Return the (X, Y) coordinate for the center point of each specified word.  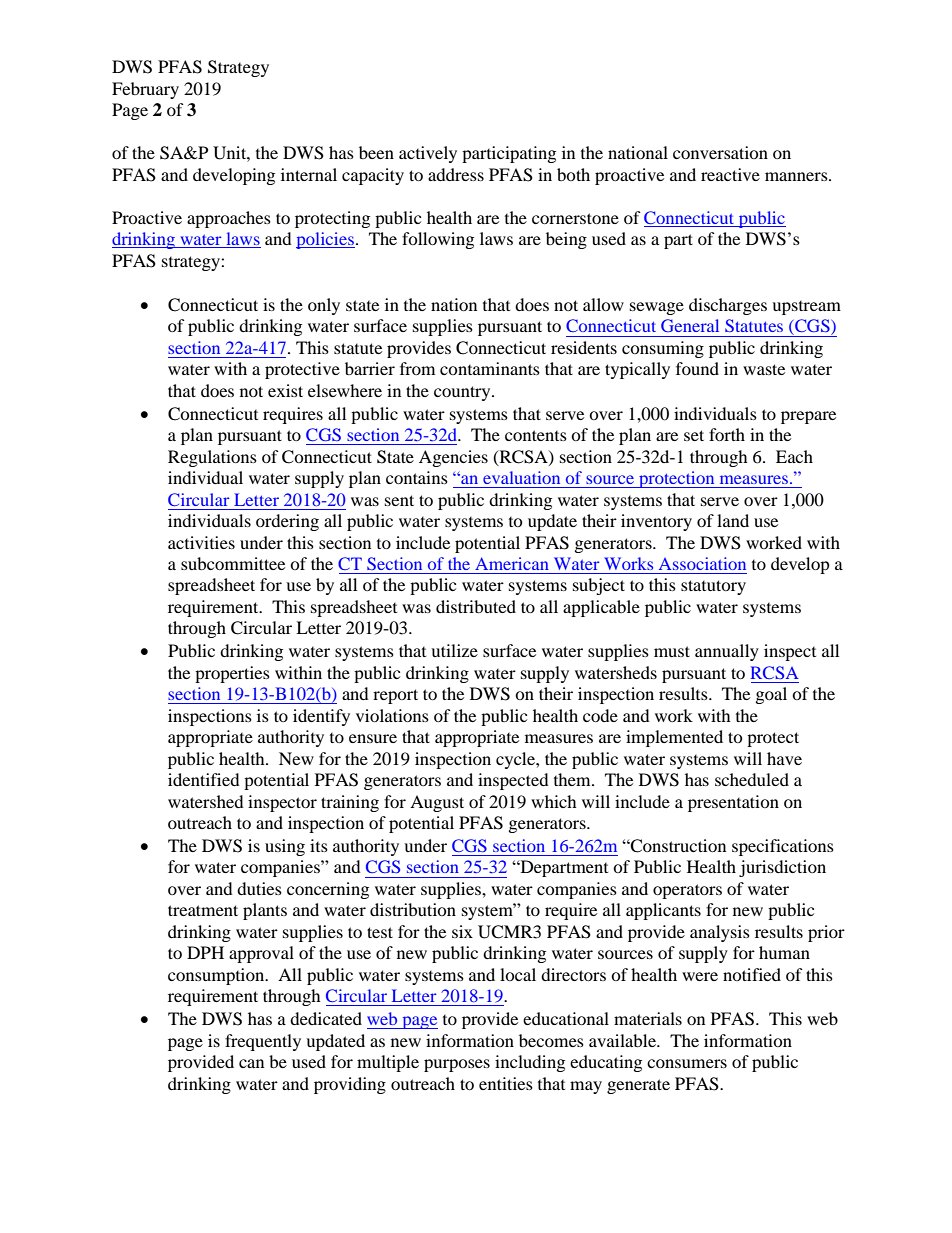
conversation (720, 152)
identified (204, 779)
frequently (263, 1042)
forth (727, 434)
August (437, 803)
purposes (457, 1065)
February (145, 90)
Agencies (453, 458)
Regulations (212, 458)
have (784, 758)
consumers (687, 1063)
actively (428, 154)
